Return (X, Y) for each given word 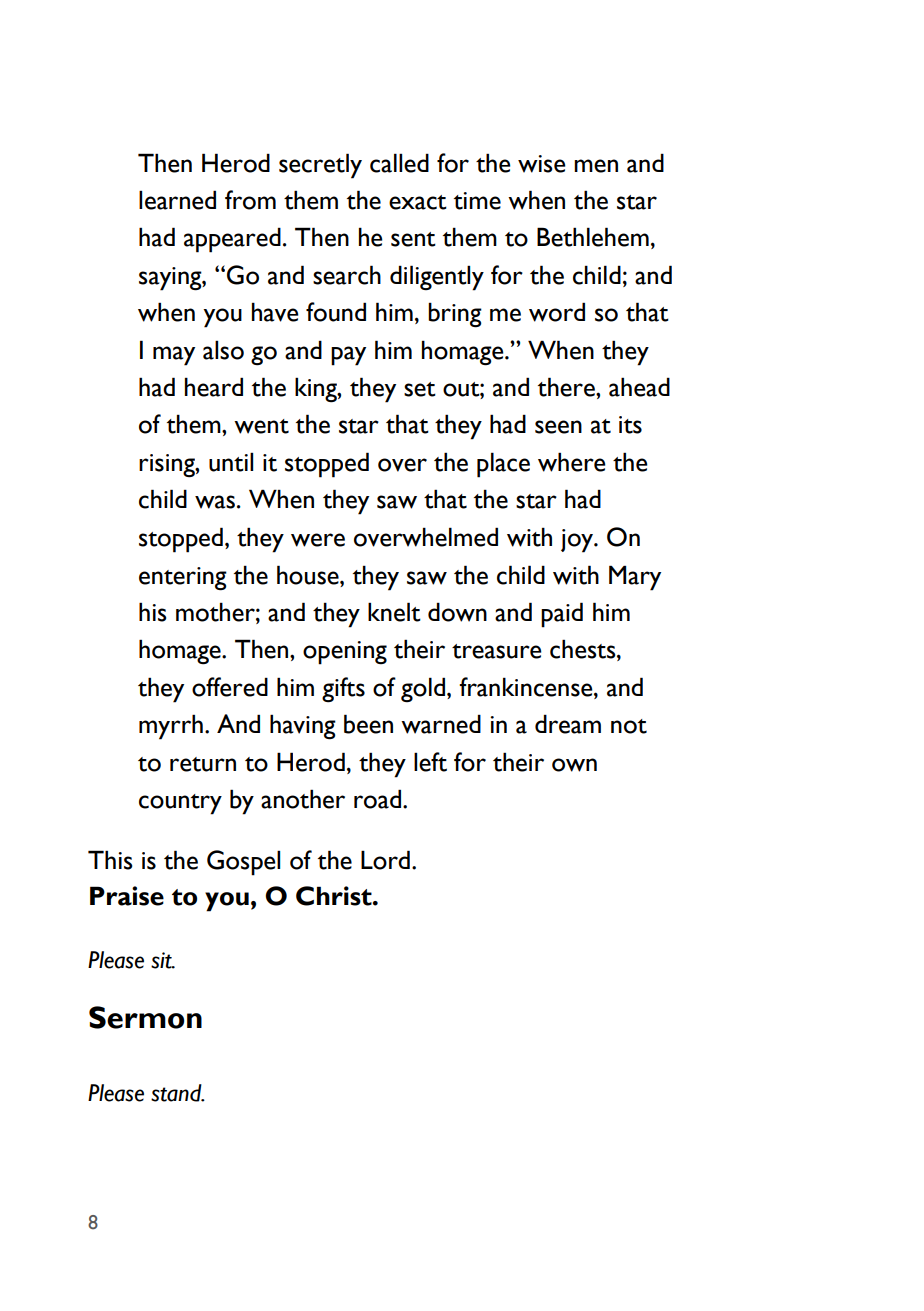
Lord (385, 860)
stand (177, 1093)
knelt (394, 612)
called (399, 163)
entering (183, 579)
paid (562, 615)
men (596, 166)
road (377, 799)
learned (177, 200)
